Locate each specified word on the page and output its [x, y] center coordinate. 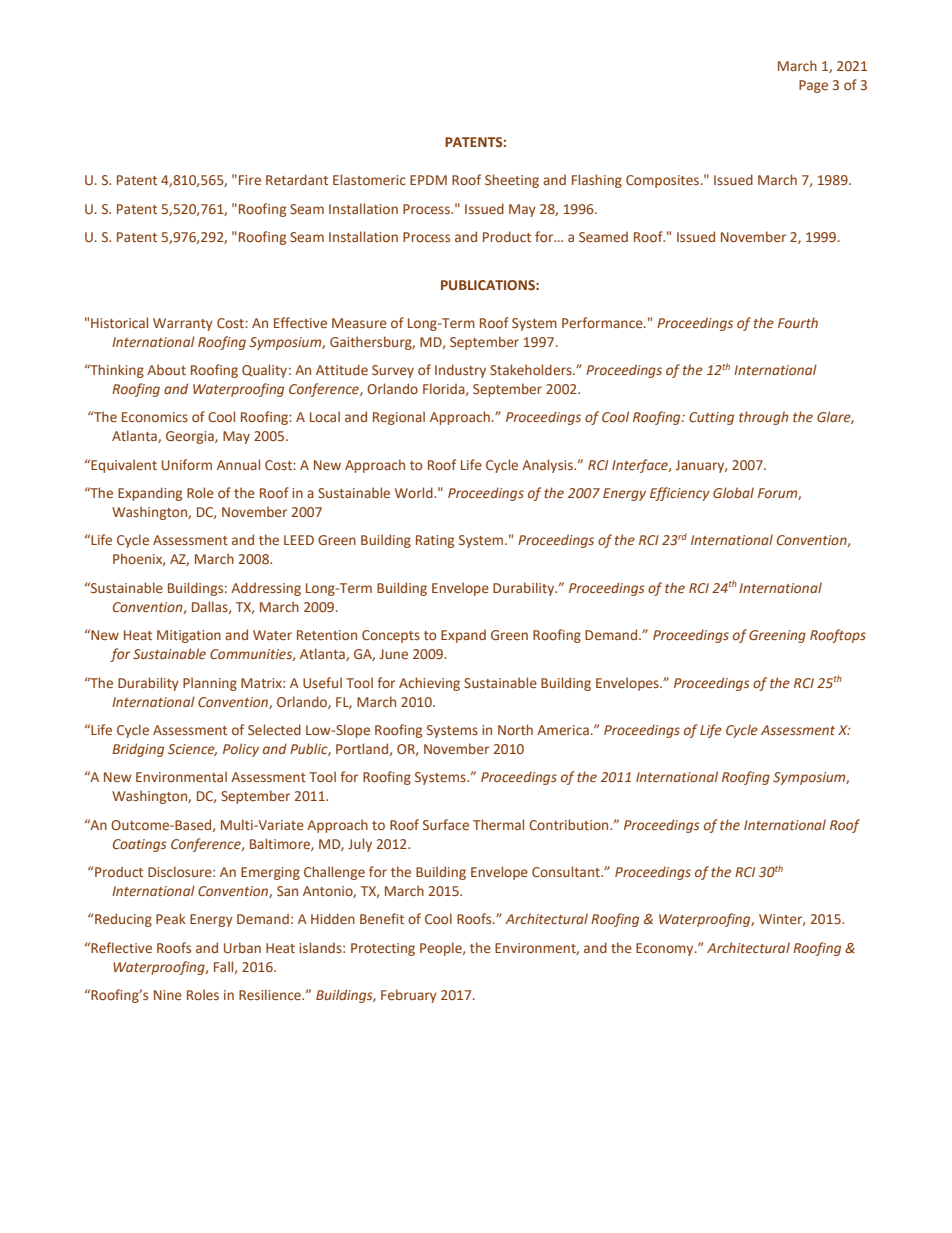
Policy [241, 750]
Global [733, 492]
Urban [242, 947]
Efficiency [680, 494]
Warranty [183, 324]
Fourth [798, 322]
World [415, 492]
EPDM [428, 180]
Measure [359, 323]
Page [813, 86]
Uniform [187, 464]
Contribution [570, 824]
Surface [446, 824]
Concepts [391, 636]
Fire [250, 180]
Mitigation [189, 636]
